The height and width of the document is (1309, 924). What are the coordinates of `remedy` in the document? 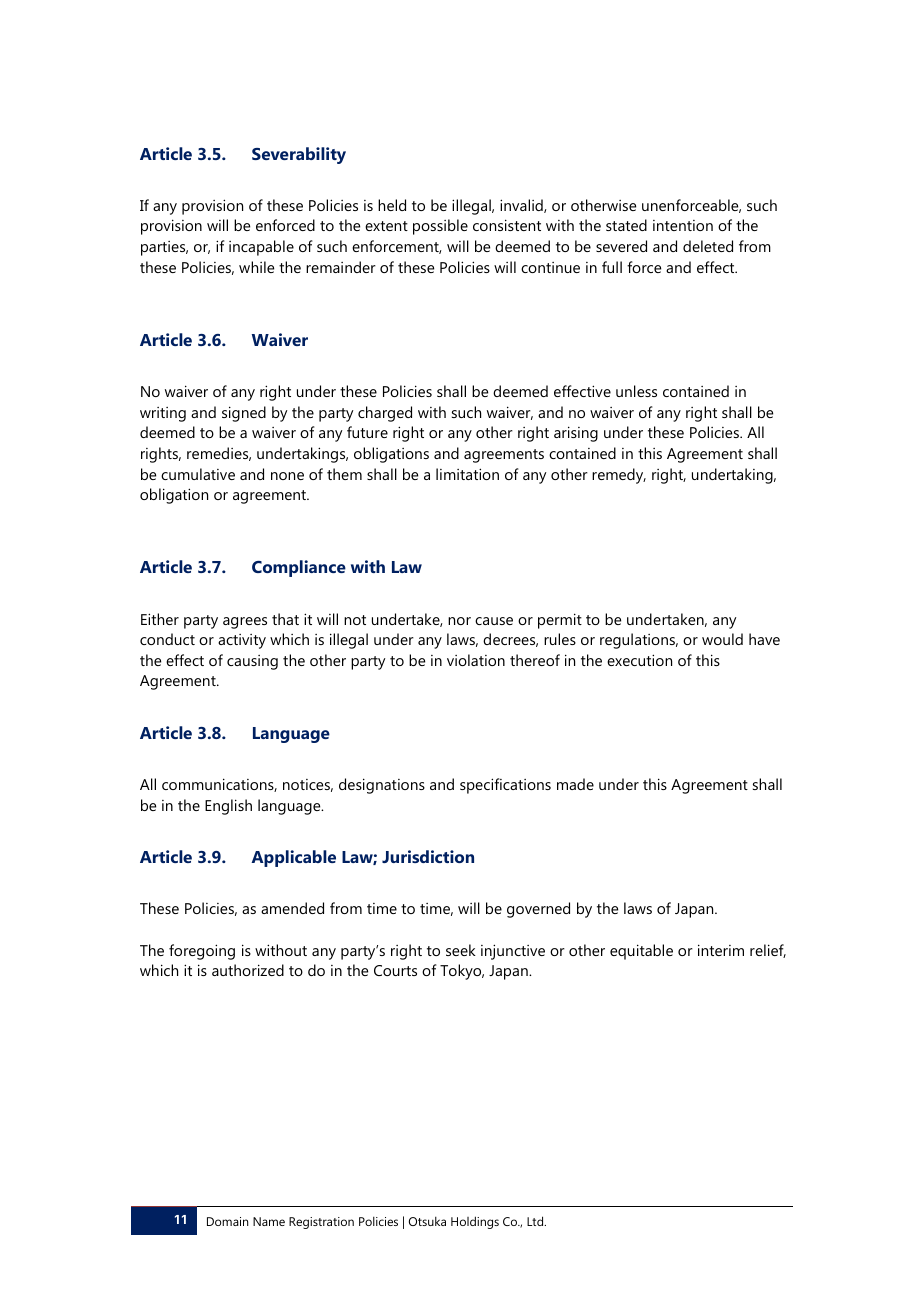 It's located at (619, 476).
